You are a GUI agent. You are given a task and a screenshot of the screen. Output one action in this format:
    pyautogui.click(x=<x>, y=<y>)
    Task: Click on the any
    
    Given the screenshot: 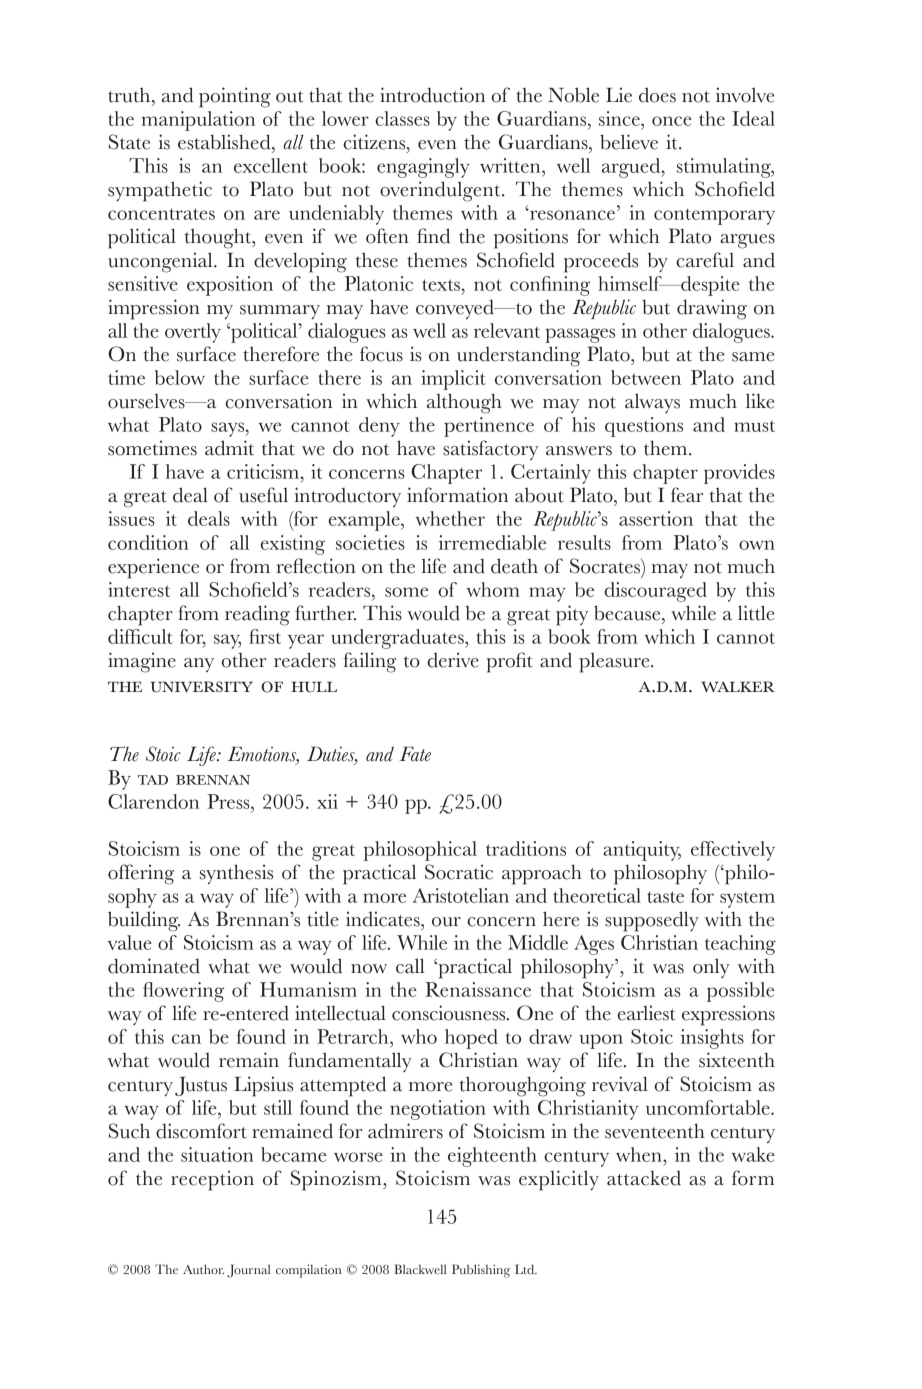 What is the action you would take?
    pyautogui.click(x=199, y=665)
